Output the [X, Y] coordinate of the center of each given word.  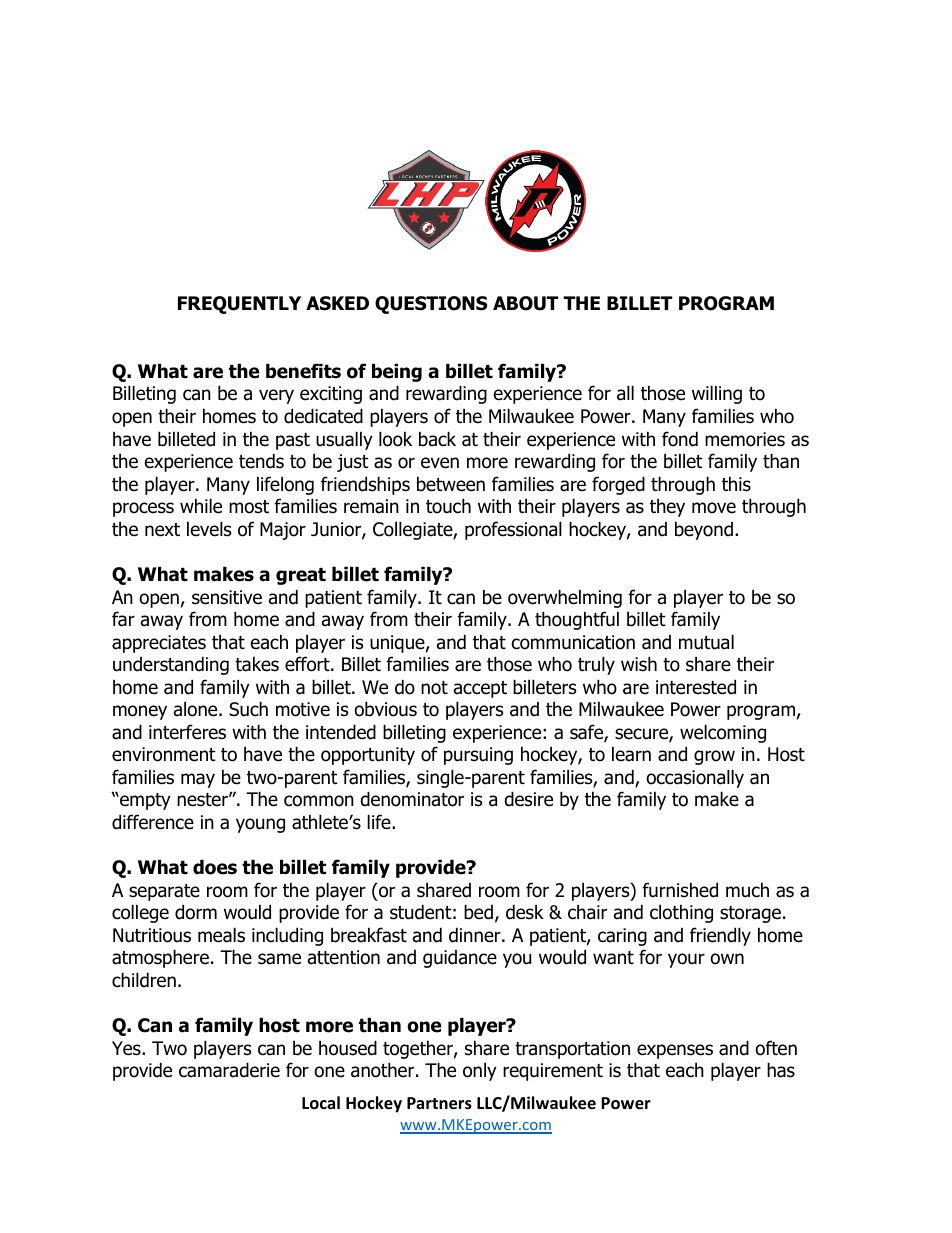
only [480, 1071]
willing [717, 394]
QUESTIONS [431, 305]
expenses [675, 1051]
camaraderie [229, 1070]
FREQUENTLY [239, 305]
